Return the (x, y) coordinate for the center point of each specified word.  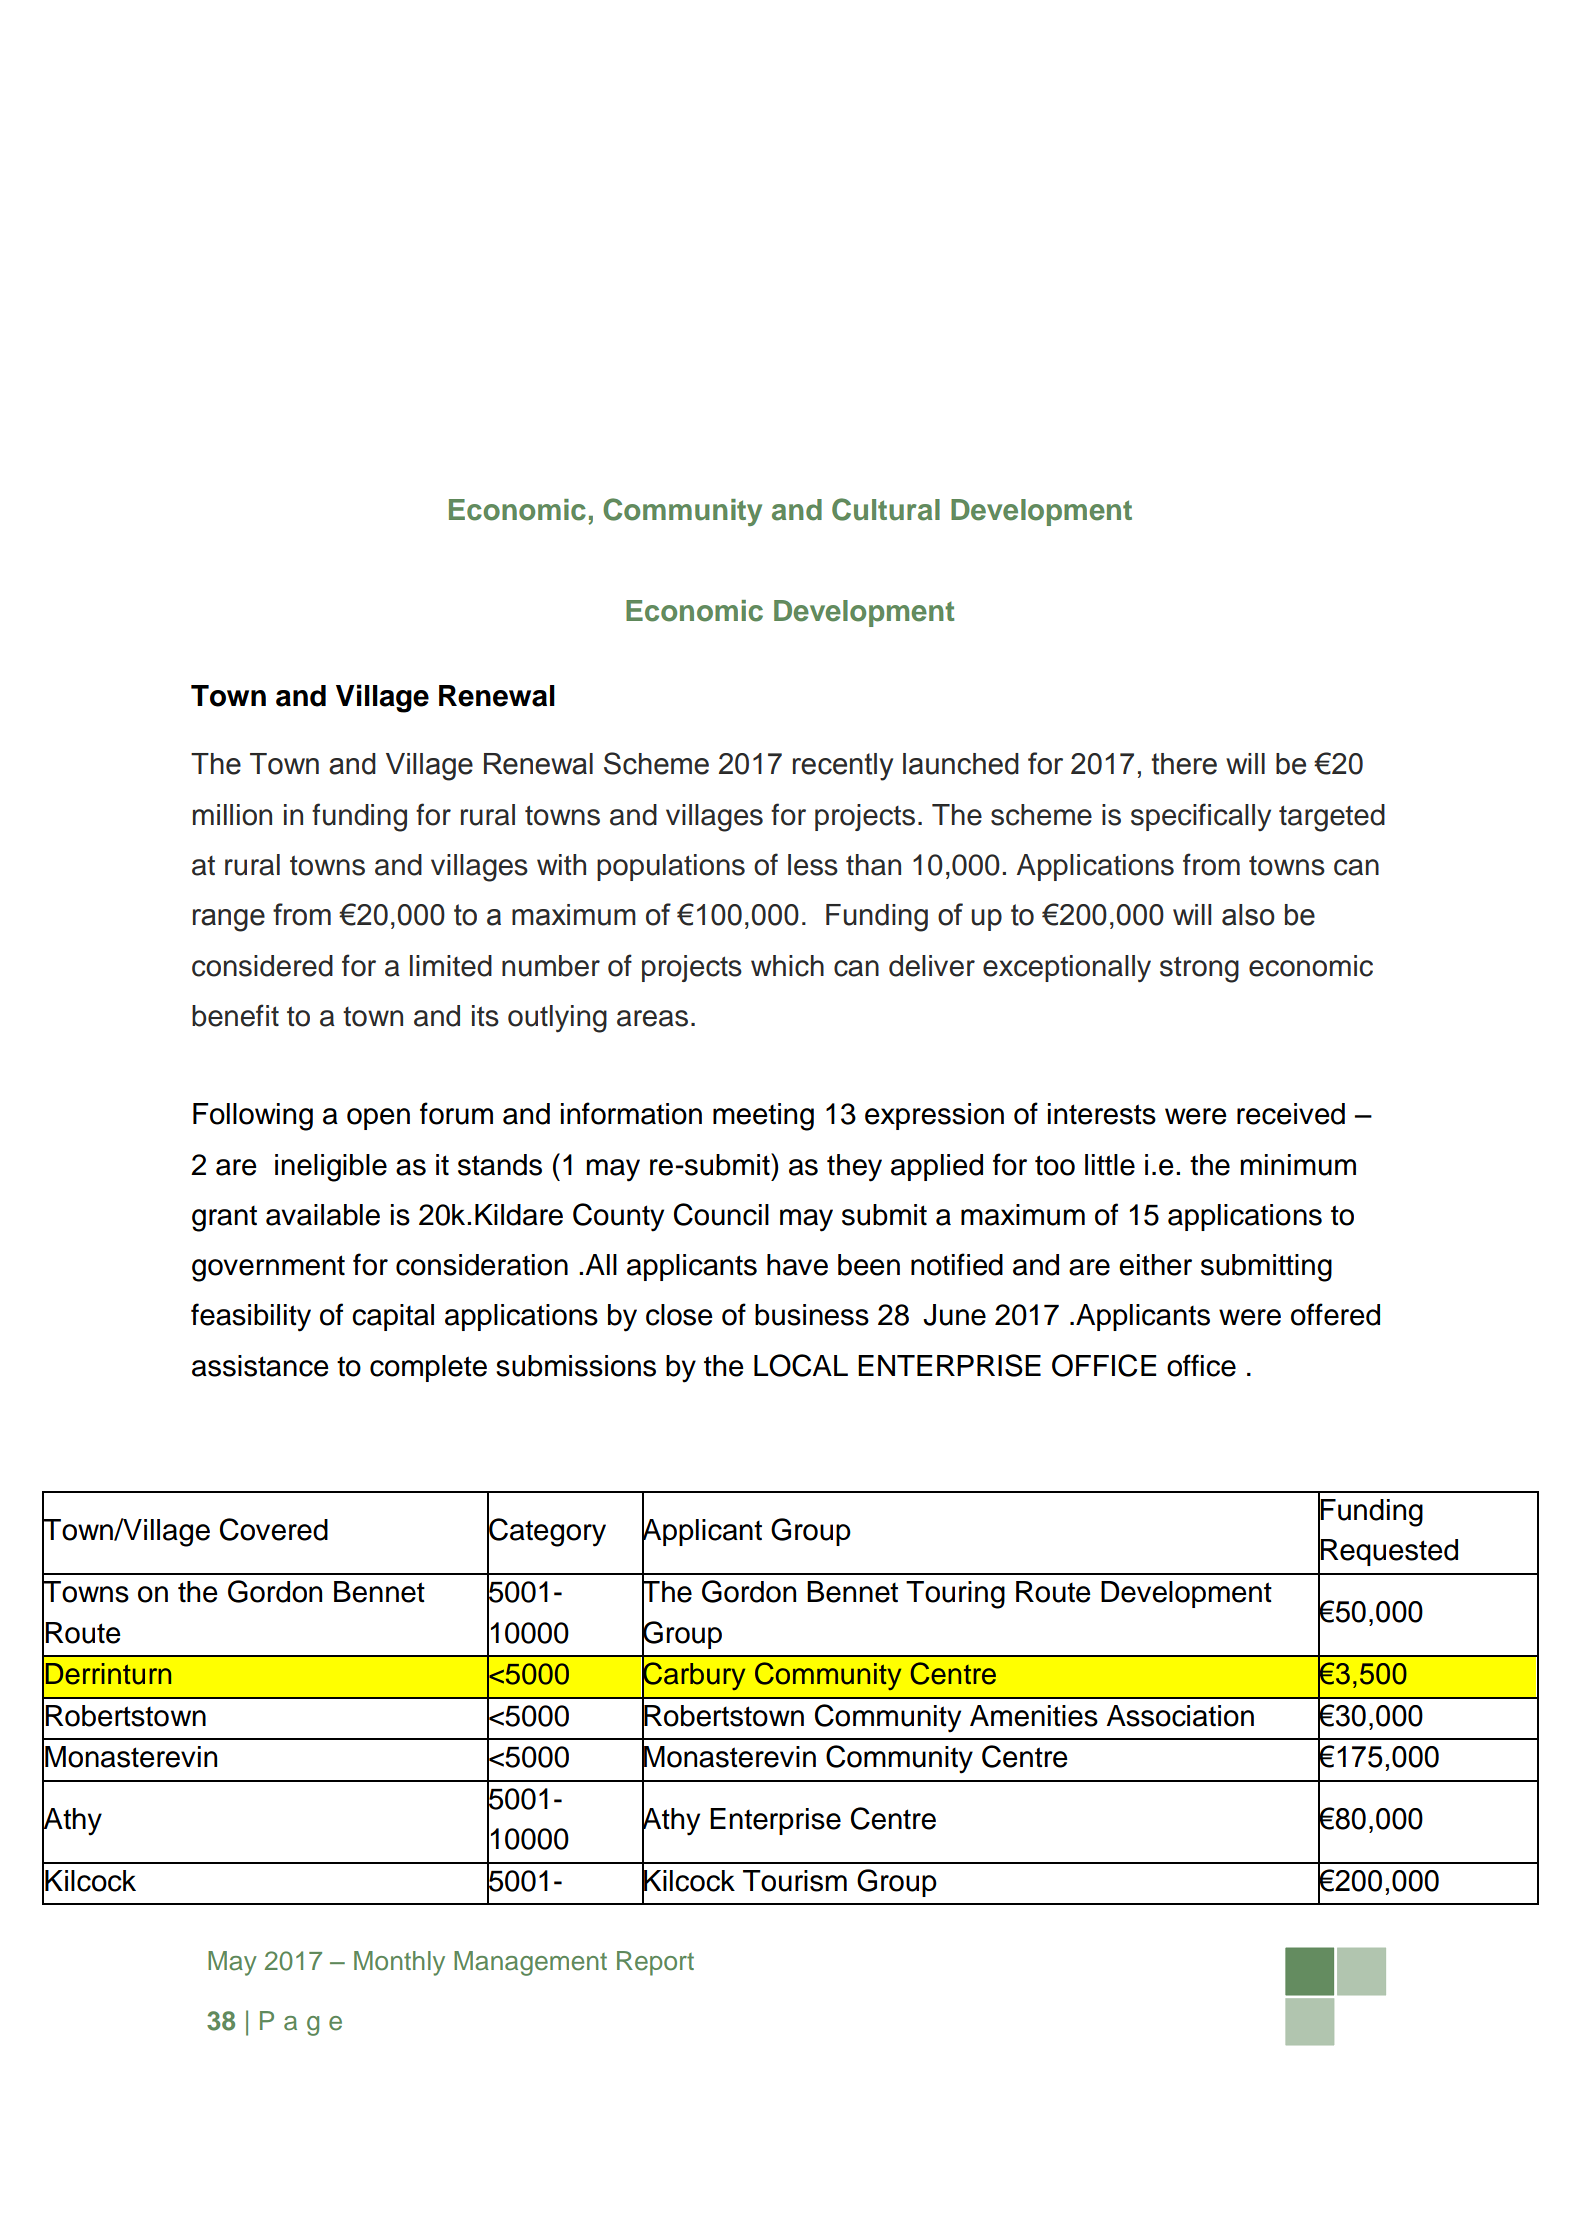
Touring (955, 1595)
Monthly (399, 1963)
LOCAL (801, 1365)
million (232, 815)
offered (1335, 1314)
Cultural (886, 509)
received (1291, 1114)
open (378, 1119)
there (1184, 764)
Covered (274, 1529)
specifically (1201, 817)
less (813, 865)
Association (1180, 1716)
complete (428, 1368)
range (229, 920)
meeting (763, 1117)
